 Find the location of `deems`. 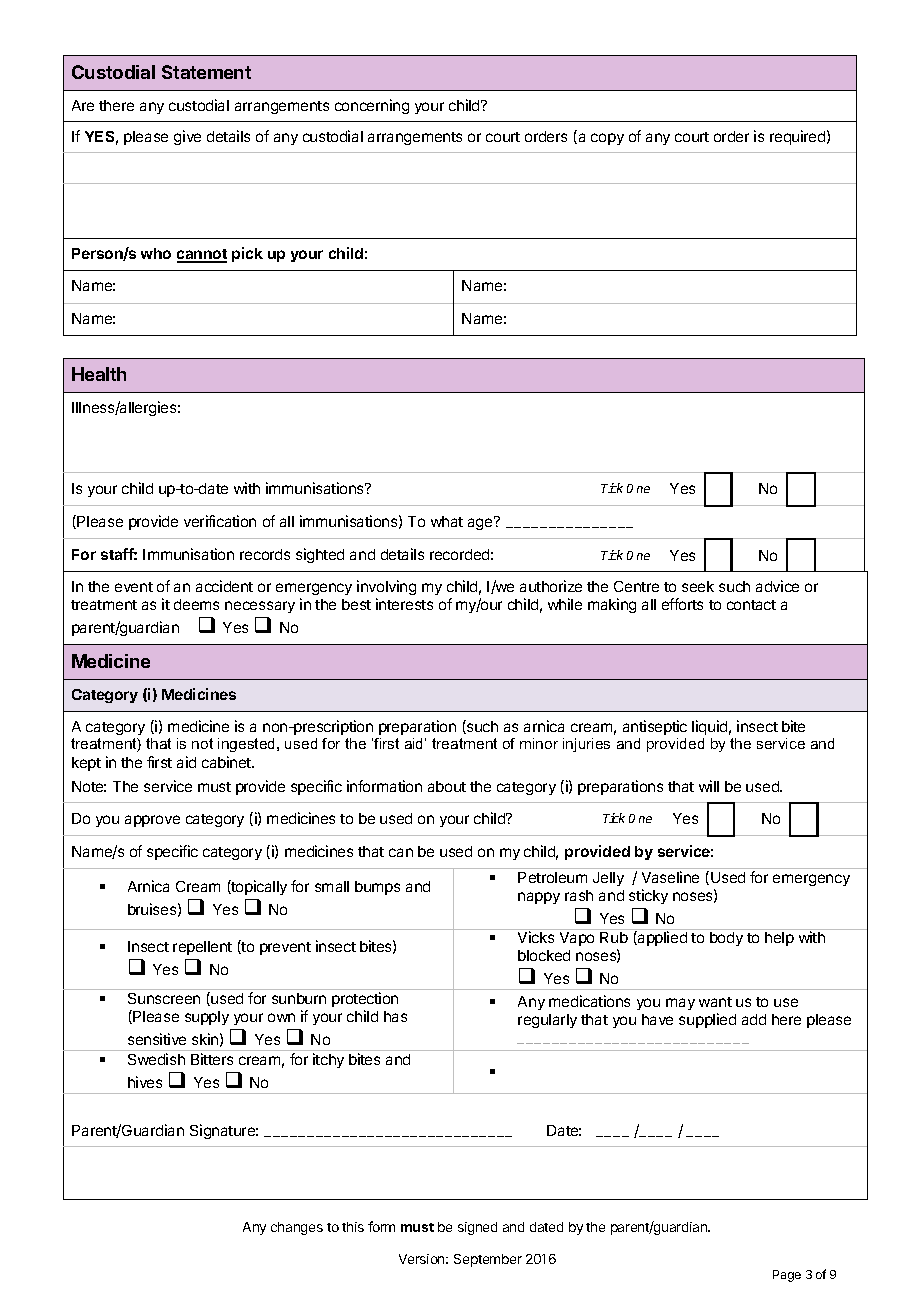

deems is located at coordinates (196, 604).
